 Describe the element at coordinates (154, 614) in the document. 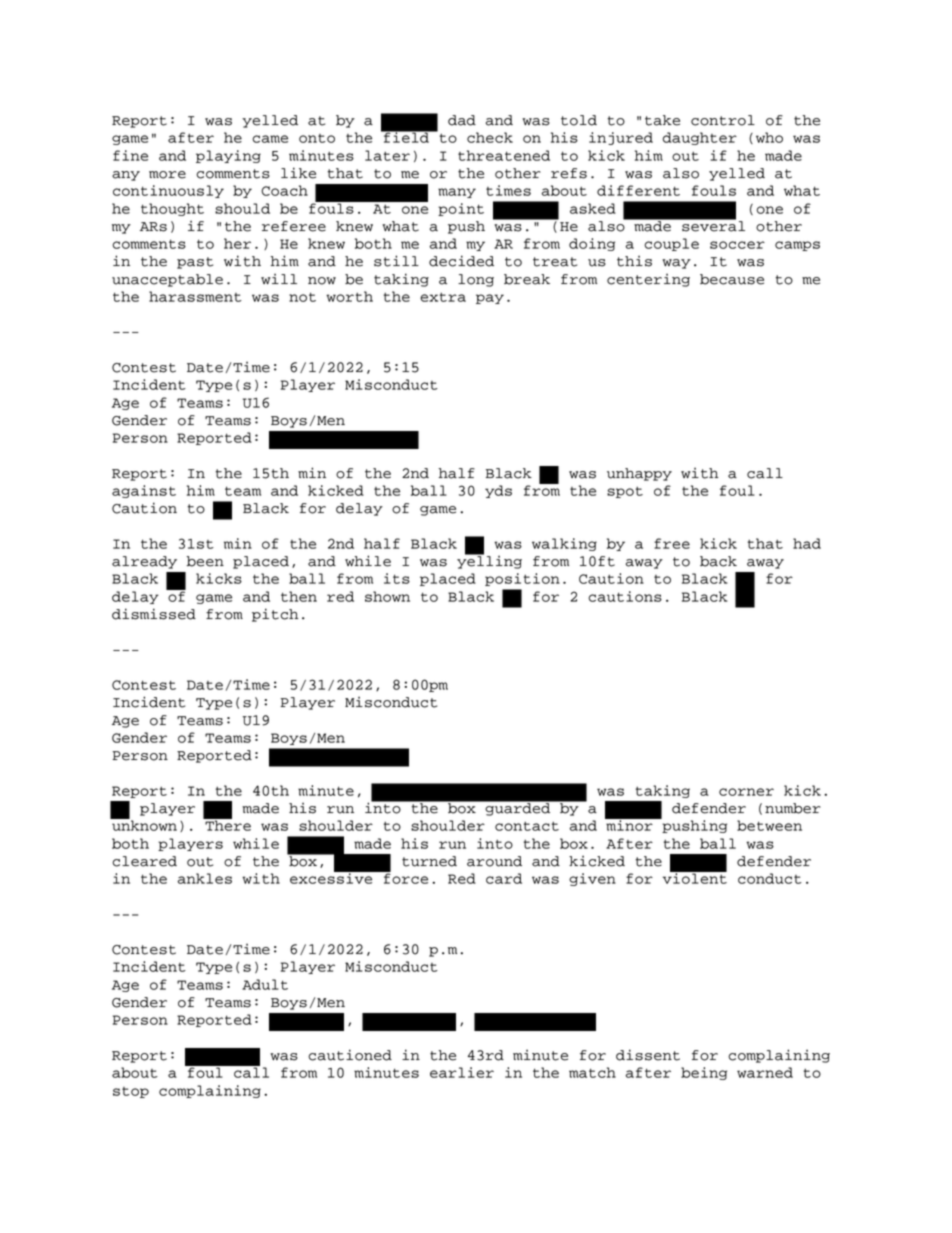

I see `dismissed` at that location.
